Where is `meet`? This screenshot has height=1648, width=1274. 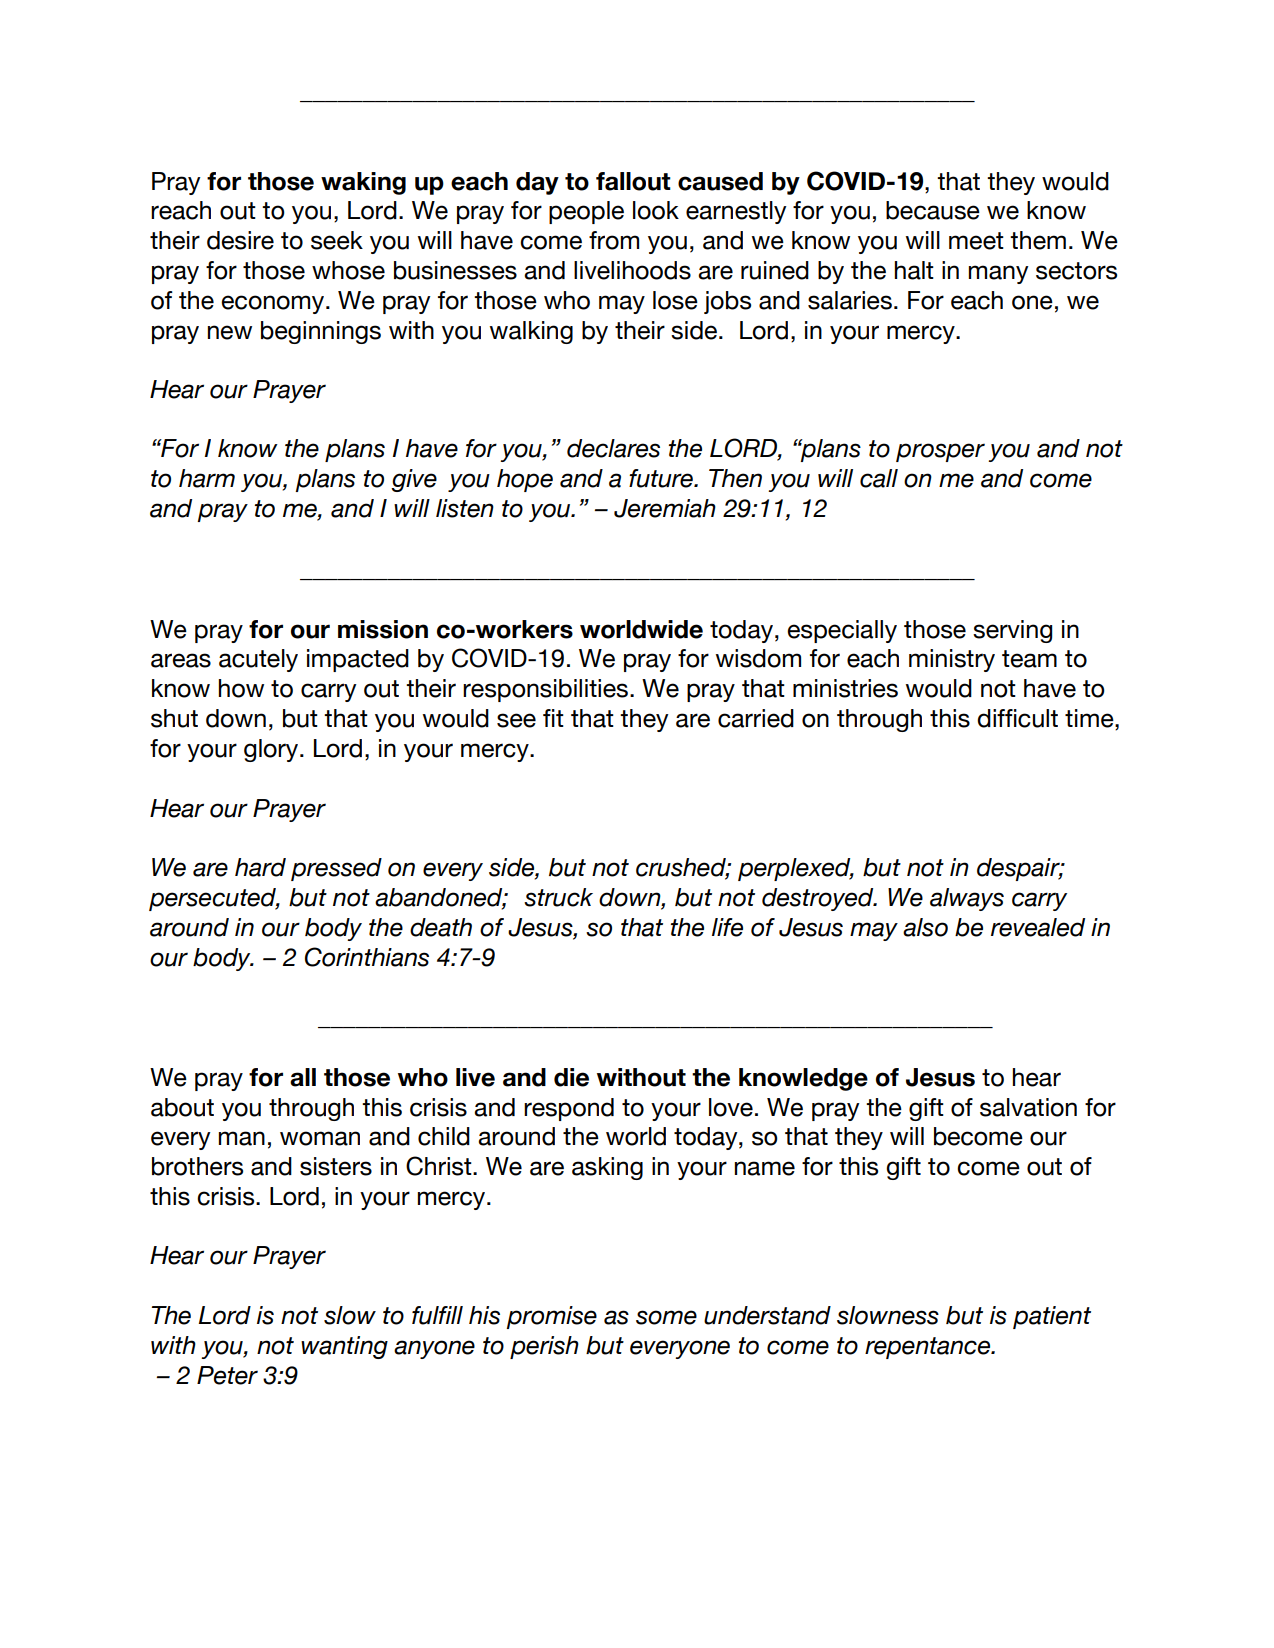
meet is located at coordinates (976, 241).
